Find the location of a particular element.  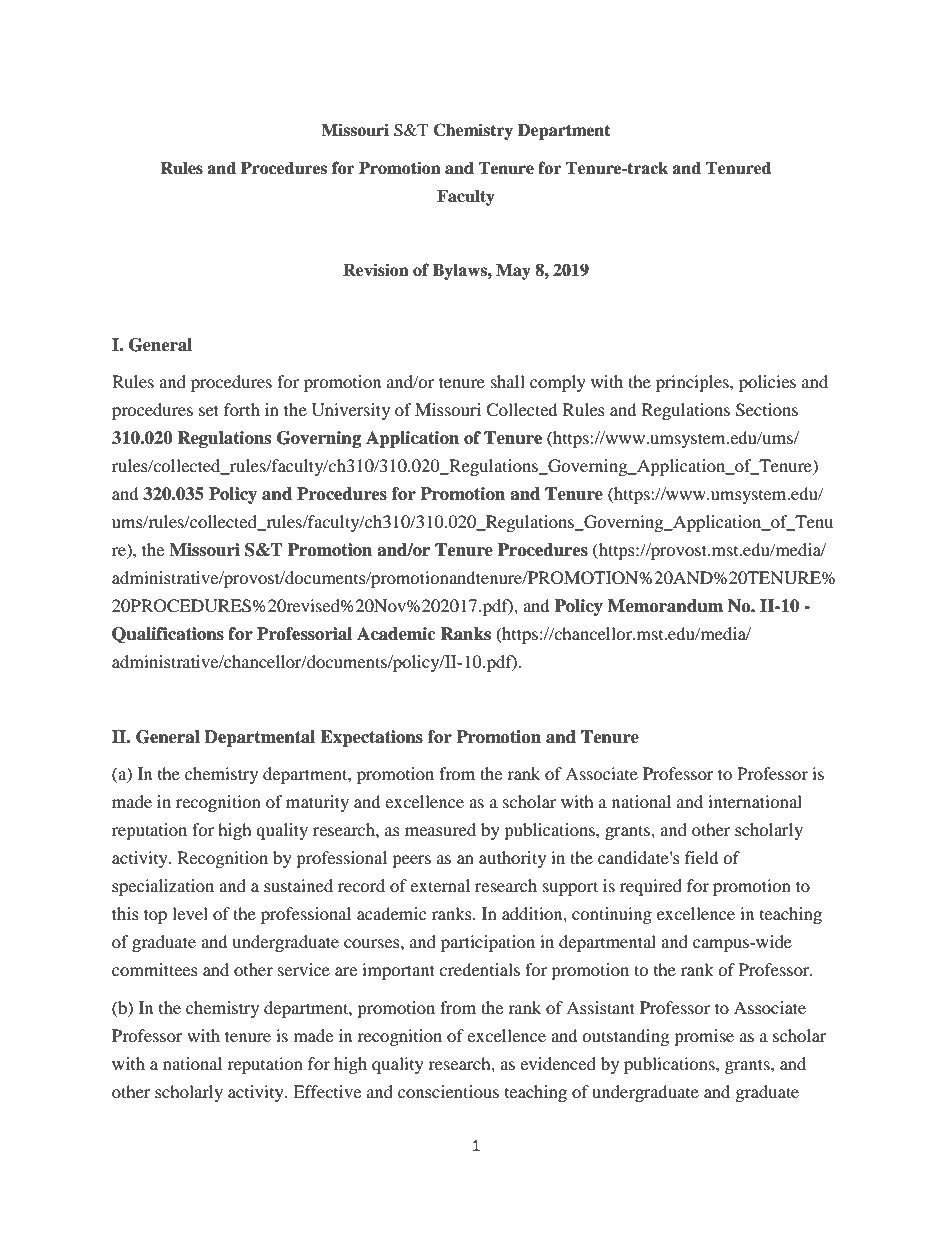

measured is located at coordinates (440, 829).
